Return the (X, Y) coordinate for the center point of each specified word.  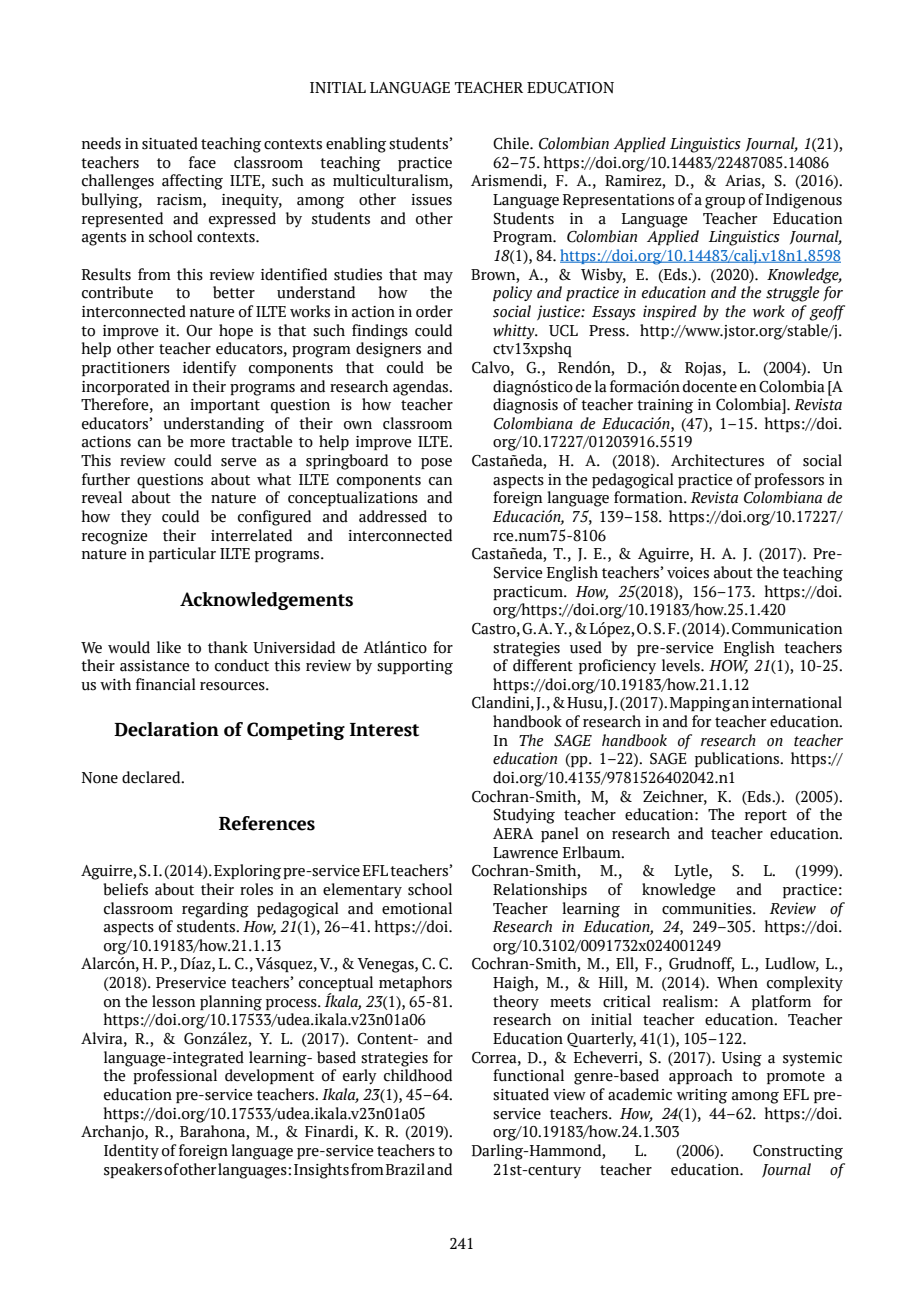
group (725, 203)
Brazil (405, 1169)
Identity (131, 1152)
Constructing (798, 1152)
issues (431, 200)
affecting (192, 182)
